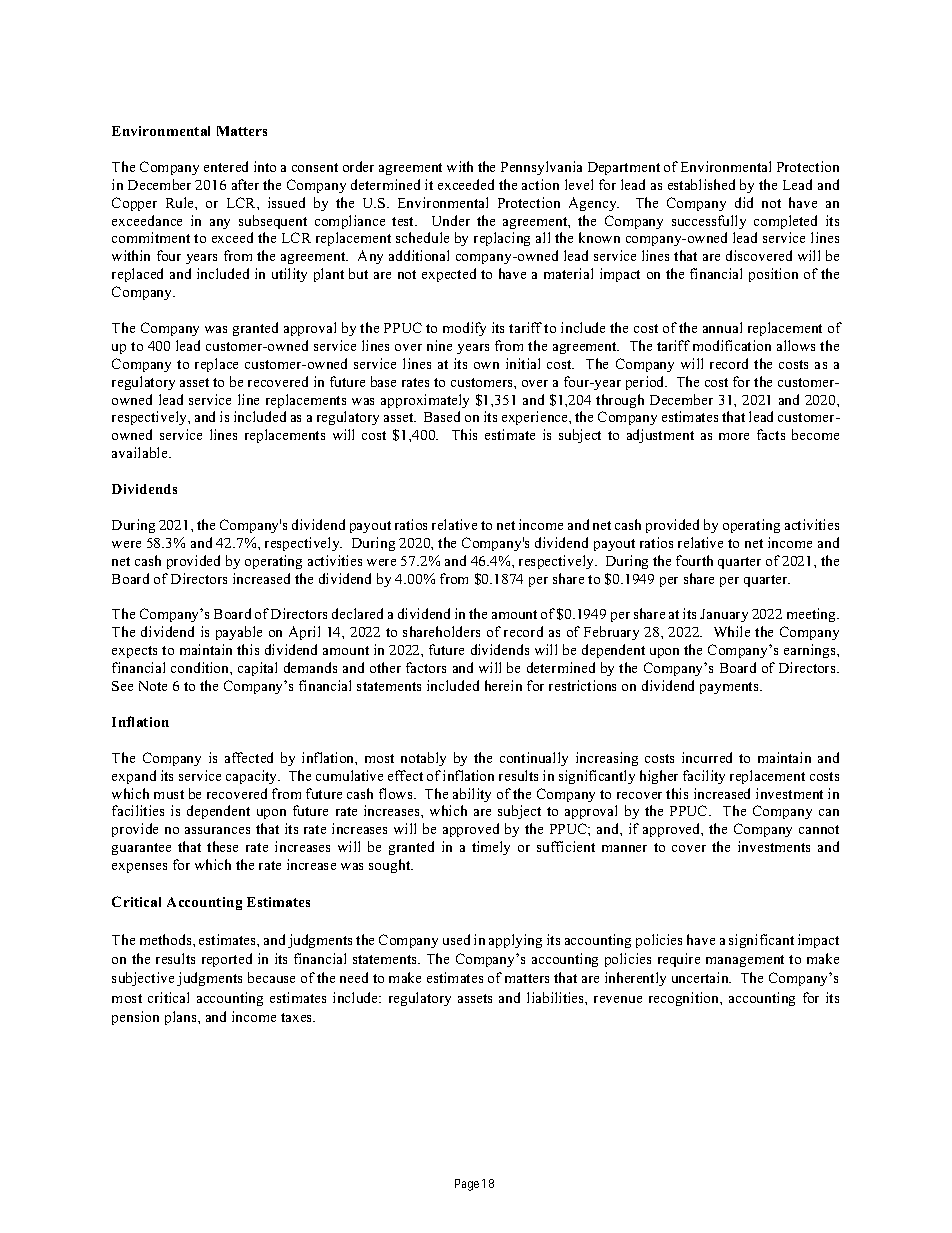  Describe the element at coordinates (141, 452) in the document. I see `available` at that location.
